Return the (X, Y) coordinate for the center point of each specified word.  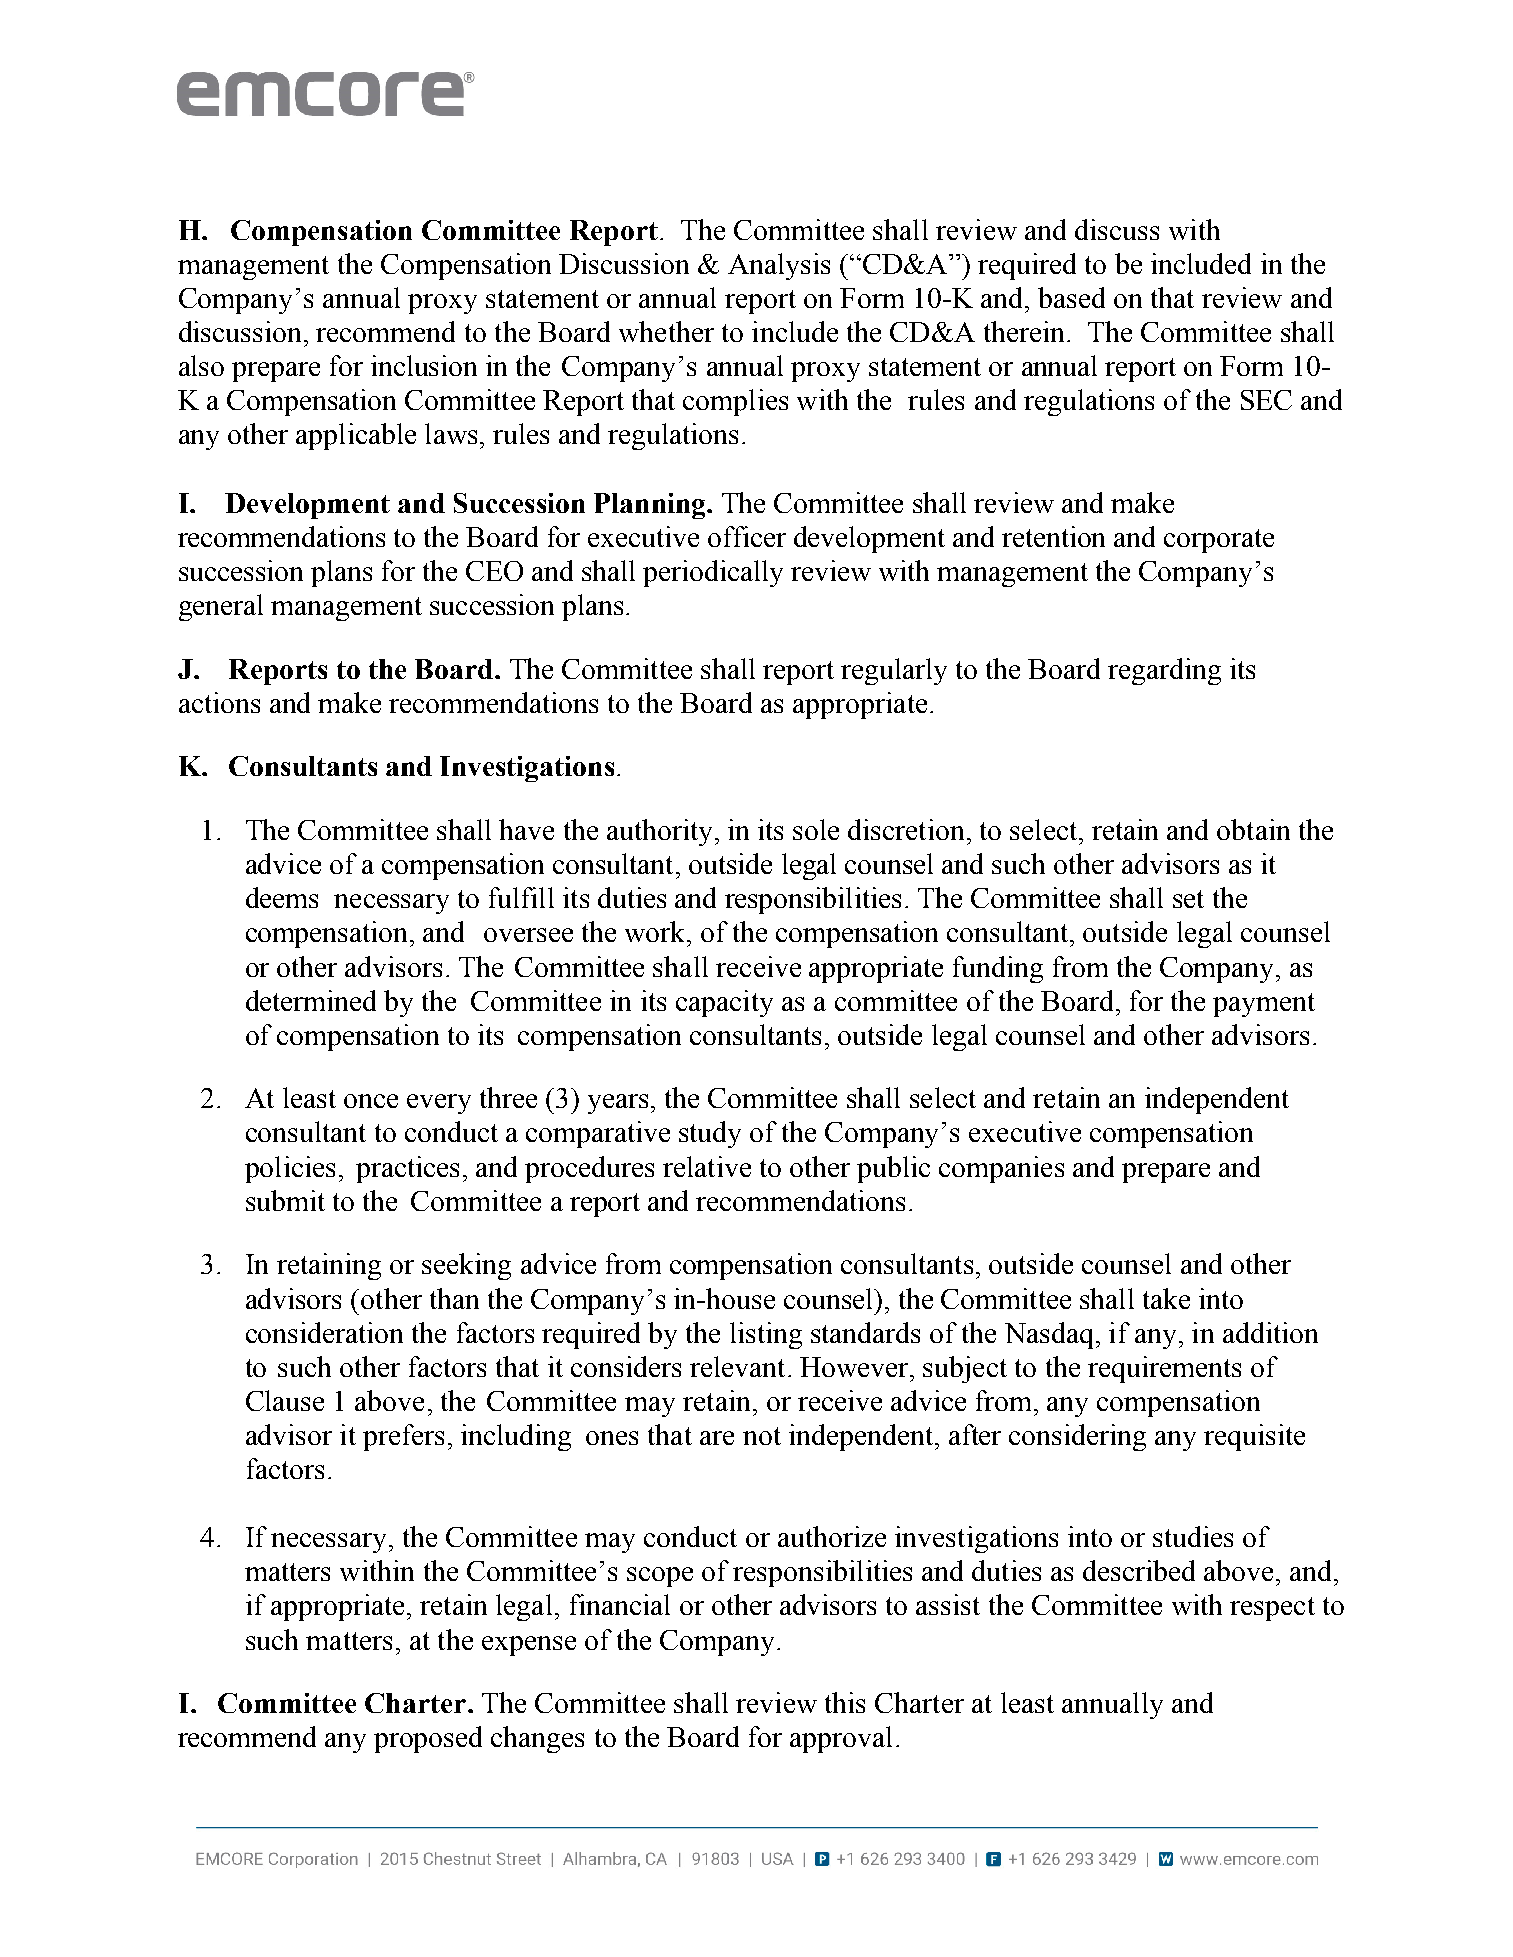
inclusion (424, 365)
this (845, 1702)
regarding (1164, 671)
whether (666, 331)
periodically (713, 573)
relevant (737, 1366)
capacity (724, 1003)
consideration (324, 1332)
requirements (1164, 1369)
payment (1264, 1005)
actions (219, 702)
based (1071, 297)
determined (311, 1000)
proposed (428, 1739)
